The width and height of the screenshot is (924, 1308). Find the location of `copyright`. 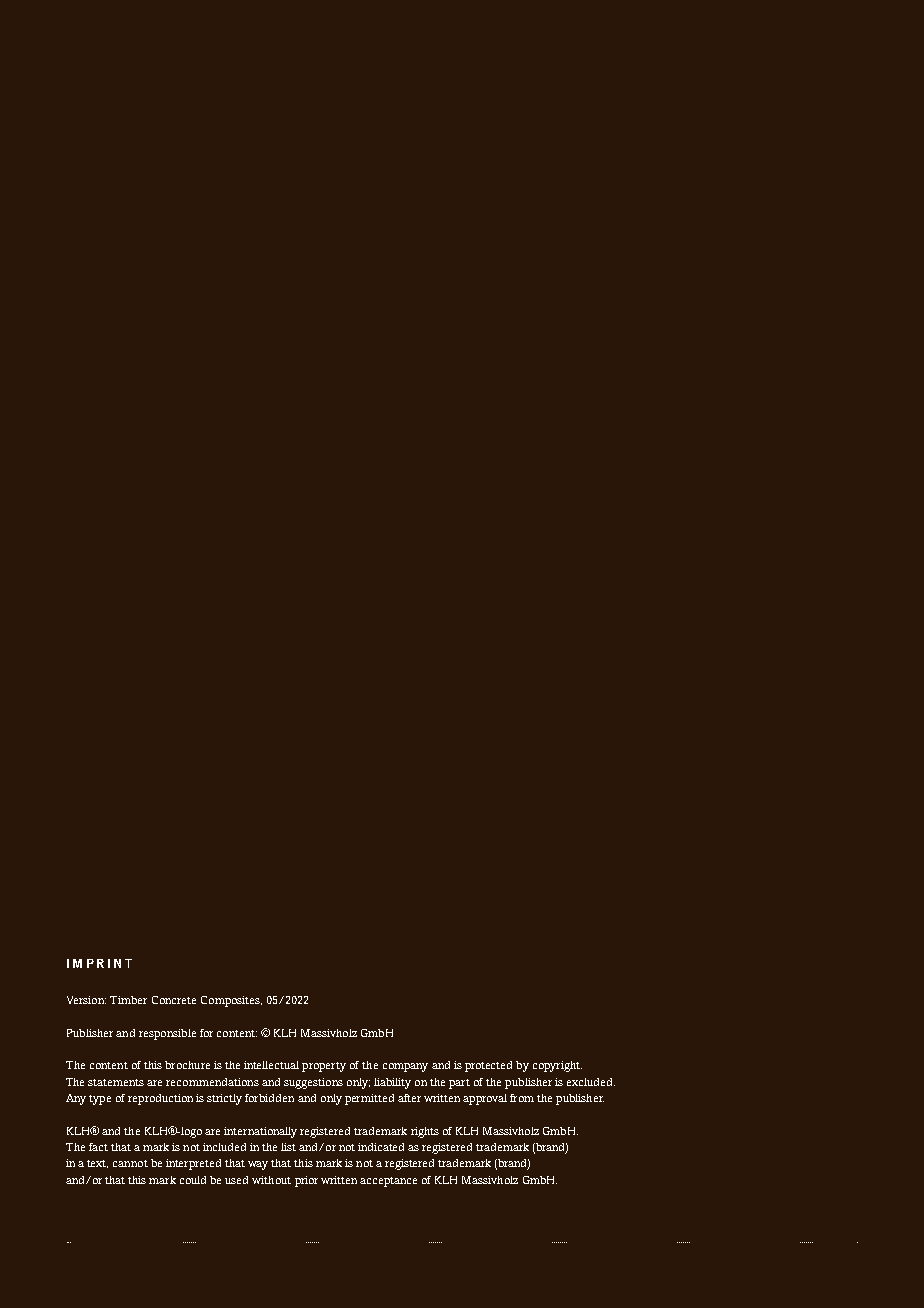

copyright is located at coordinates (557, 1066).
